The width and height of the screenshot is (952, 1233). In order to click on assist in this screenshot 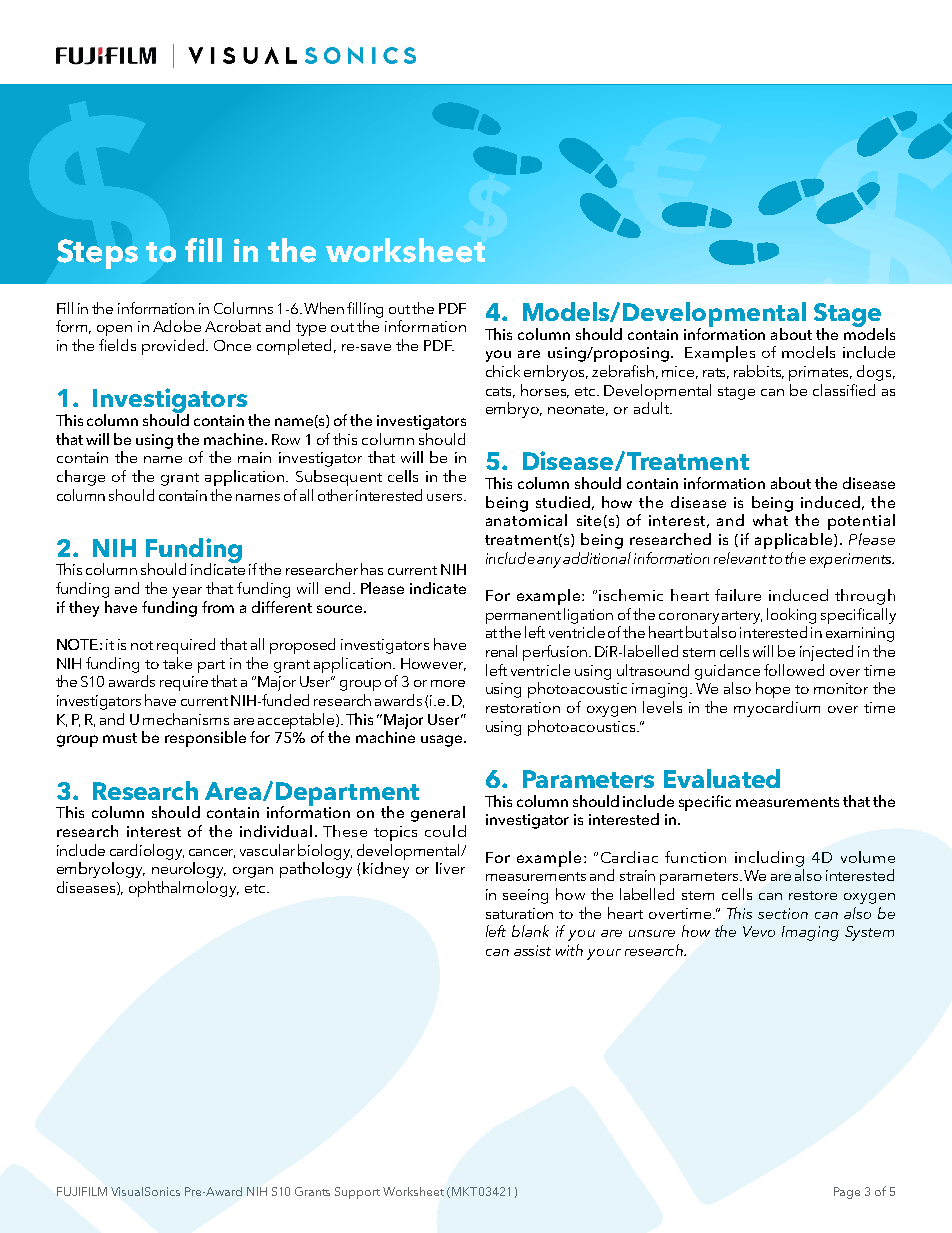, I will do `click(532, 950)`.
